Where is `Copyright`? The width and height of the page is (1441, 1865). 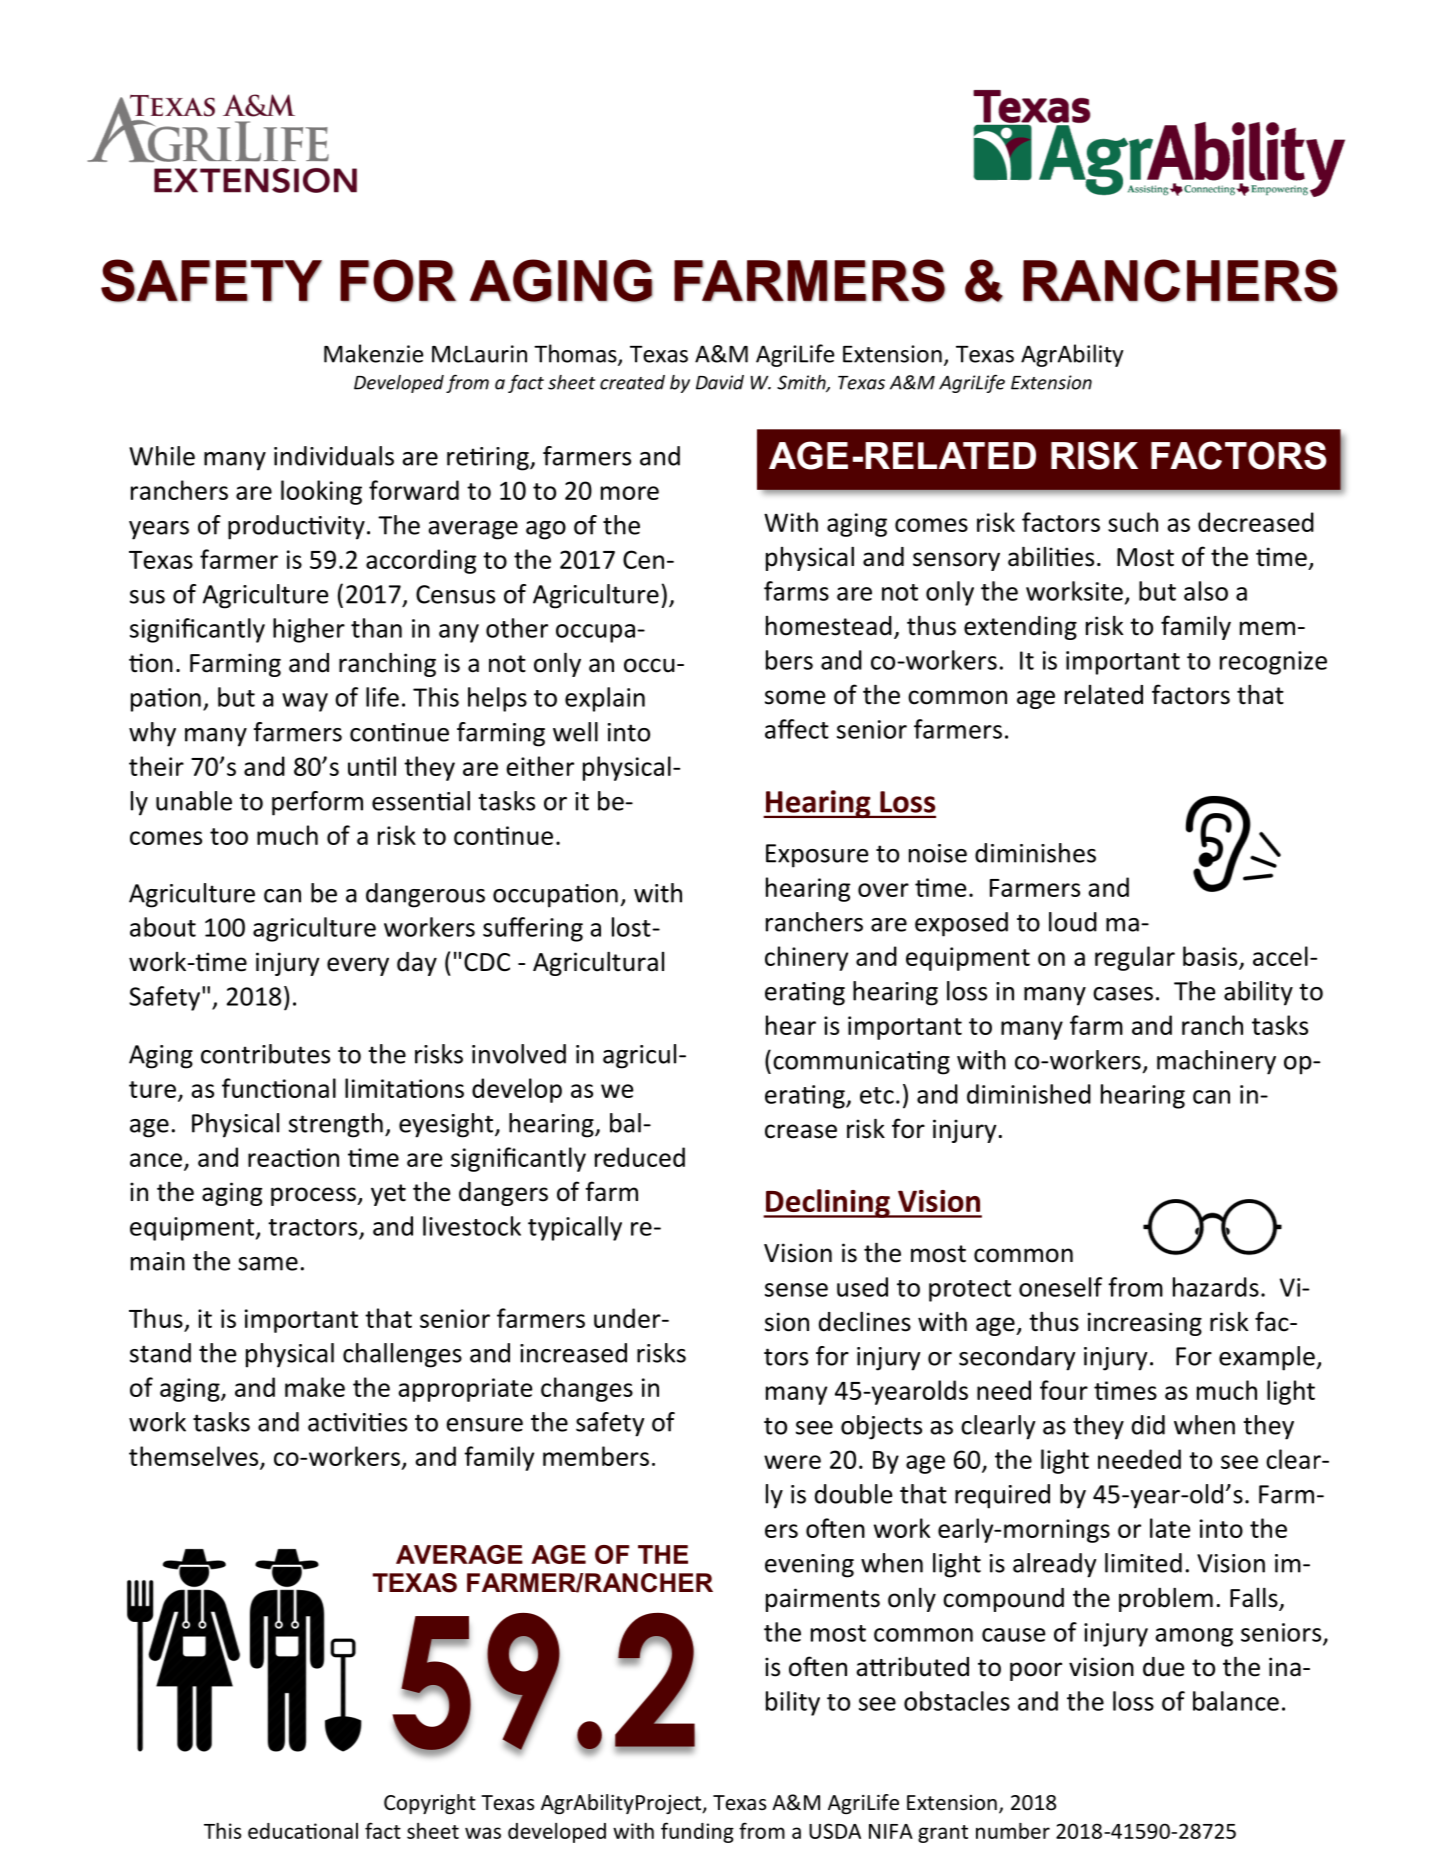 Copyright is located at coordinates (430, 1804).
